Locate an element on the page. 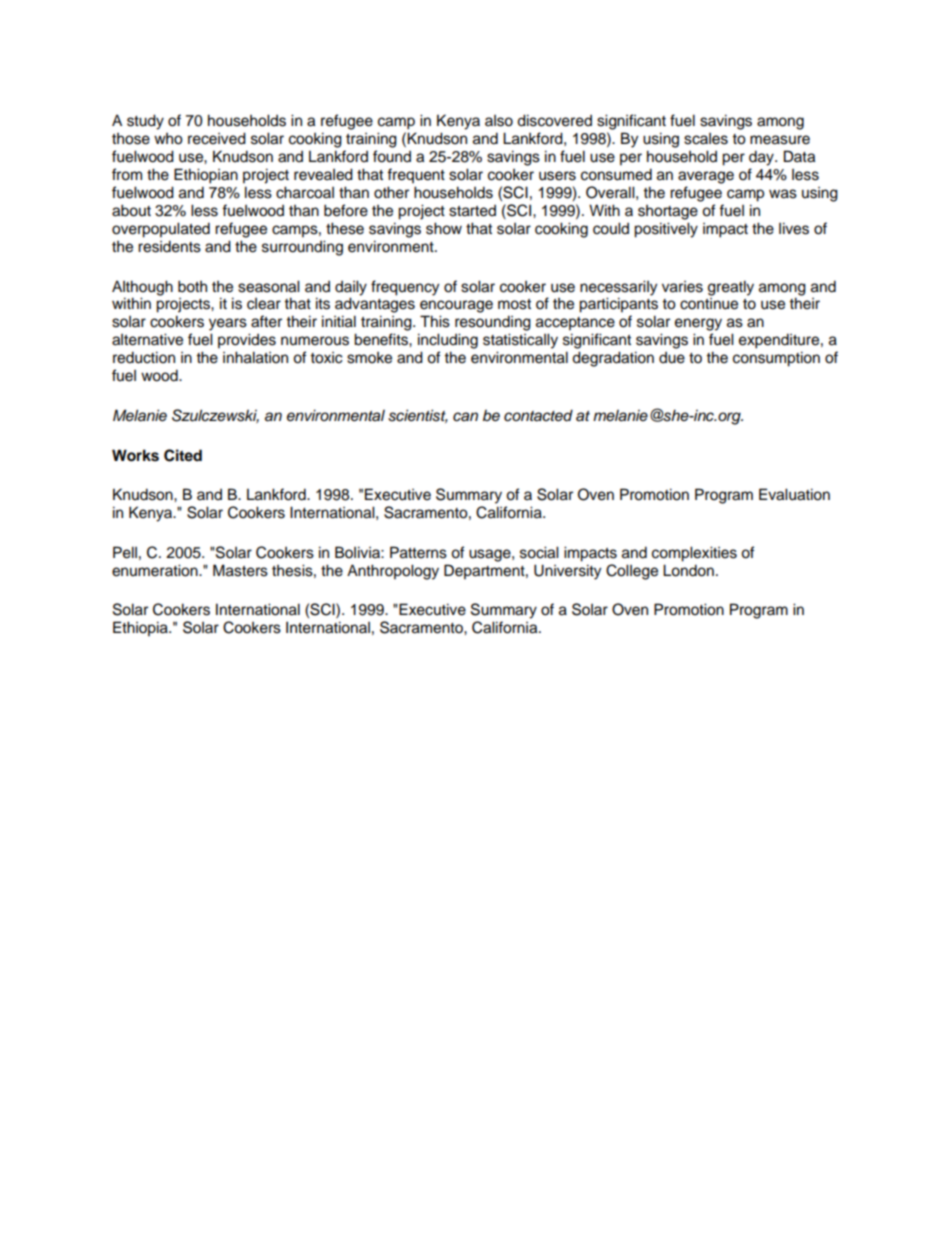 The width and height of the document is (952, 1233). due is located at coordinates (672, 358).
